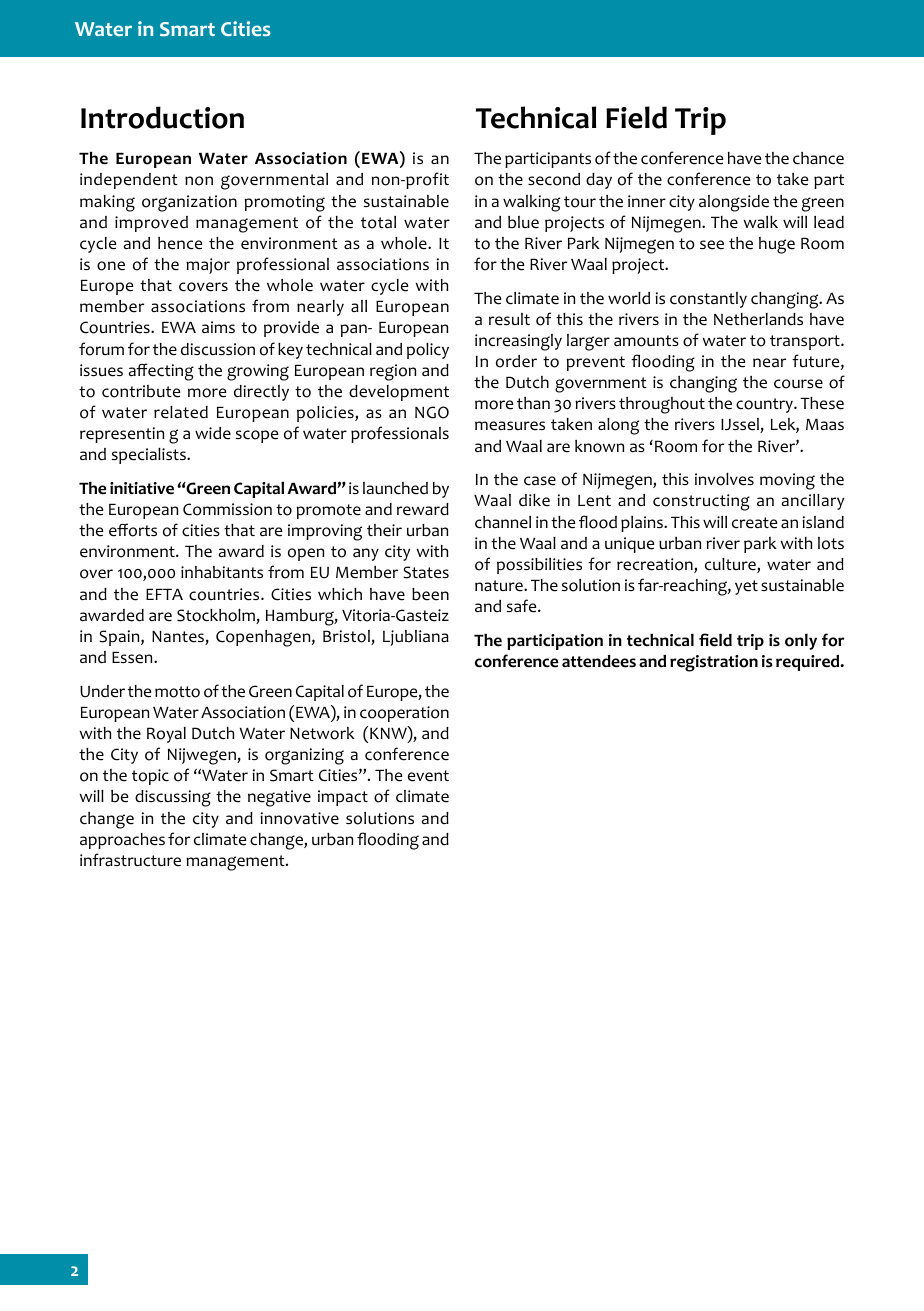  I want to click on Netherlands, so click(758, 319).
